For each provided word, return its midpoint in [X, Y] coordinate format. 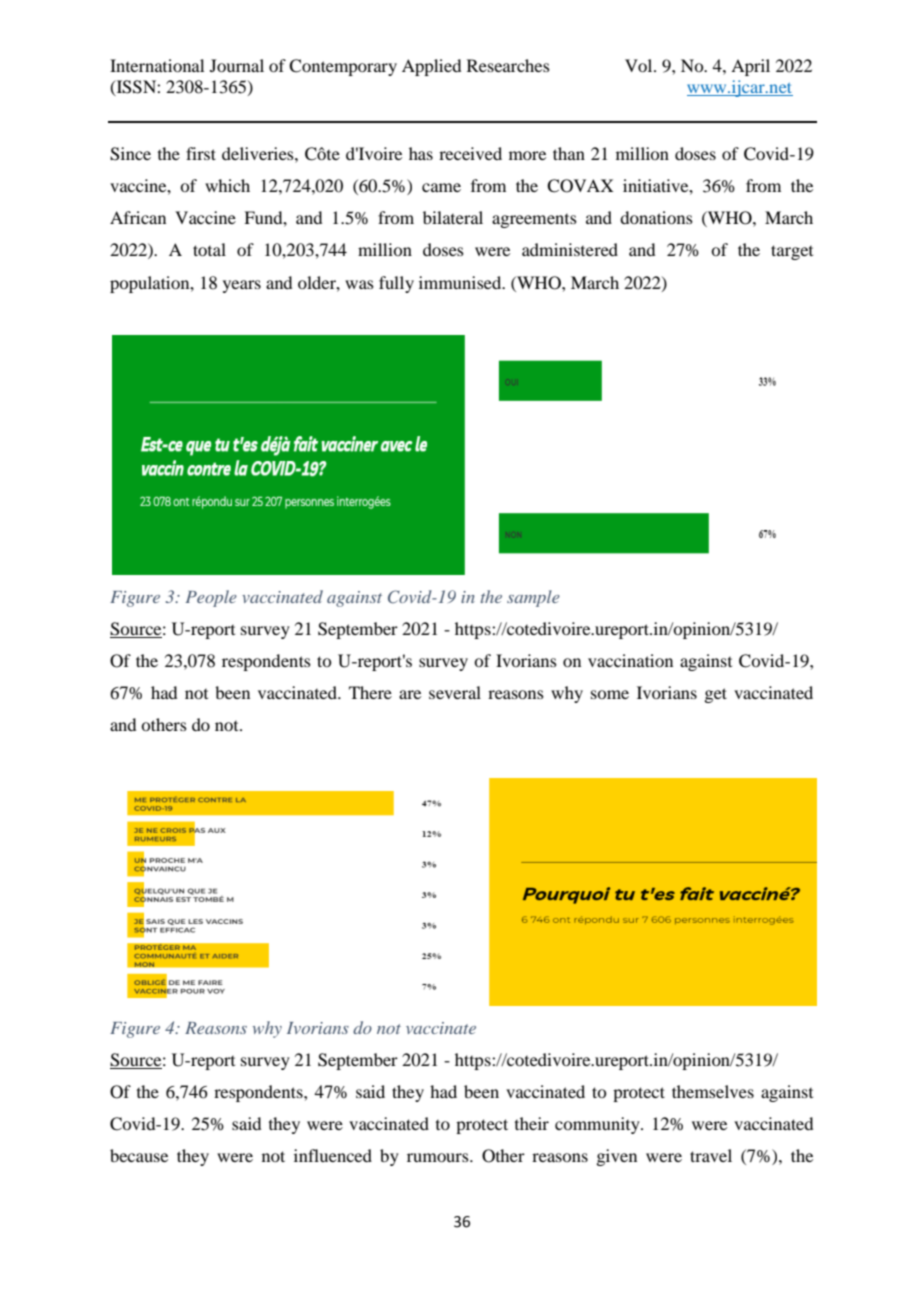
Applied [431, 67]
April [750, 67]
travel [711, 1155]
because [139, 1155]
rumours [439, 1157]
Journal [237, 65]
